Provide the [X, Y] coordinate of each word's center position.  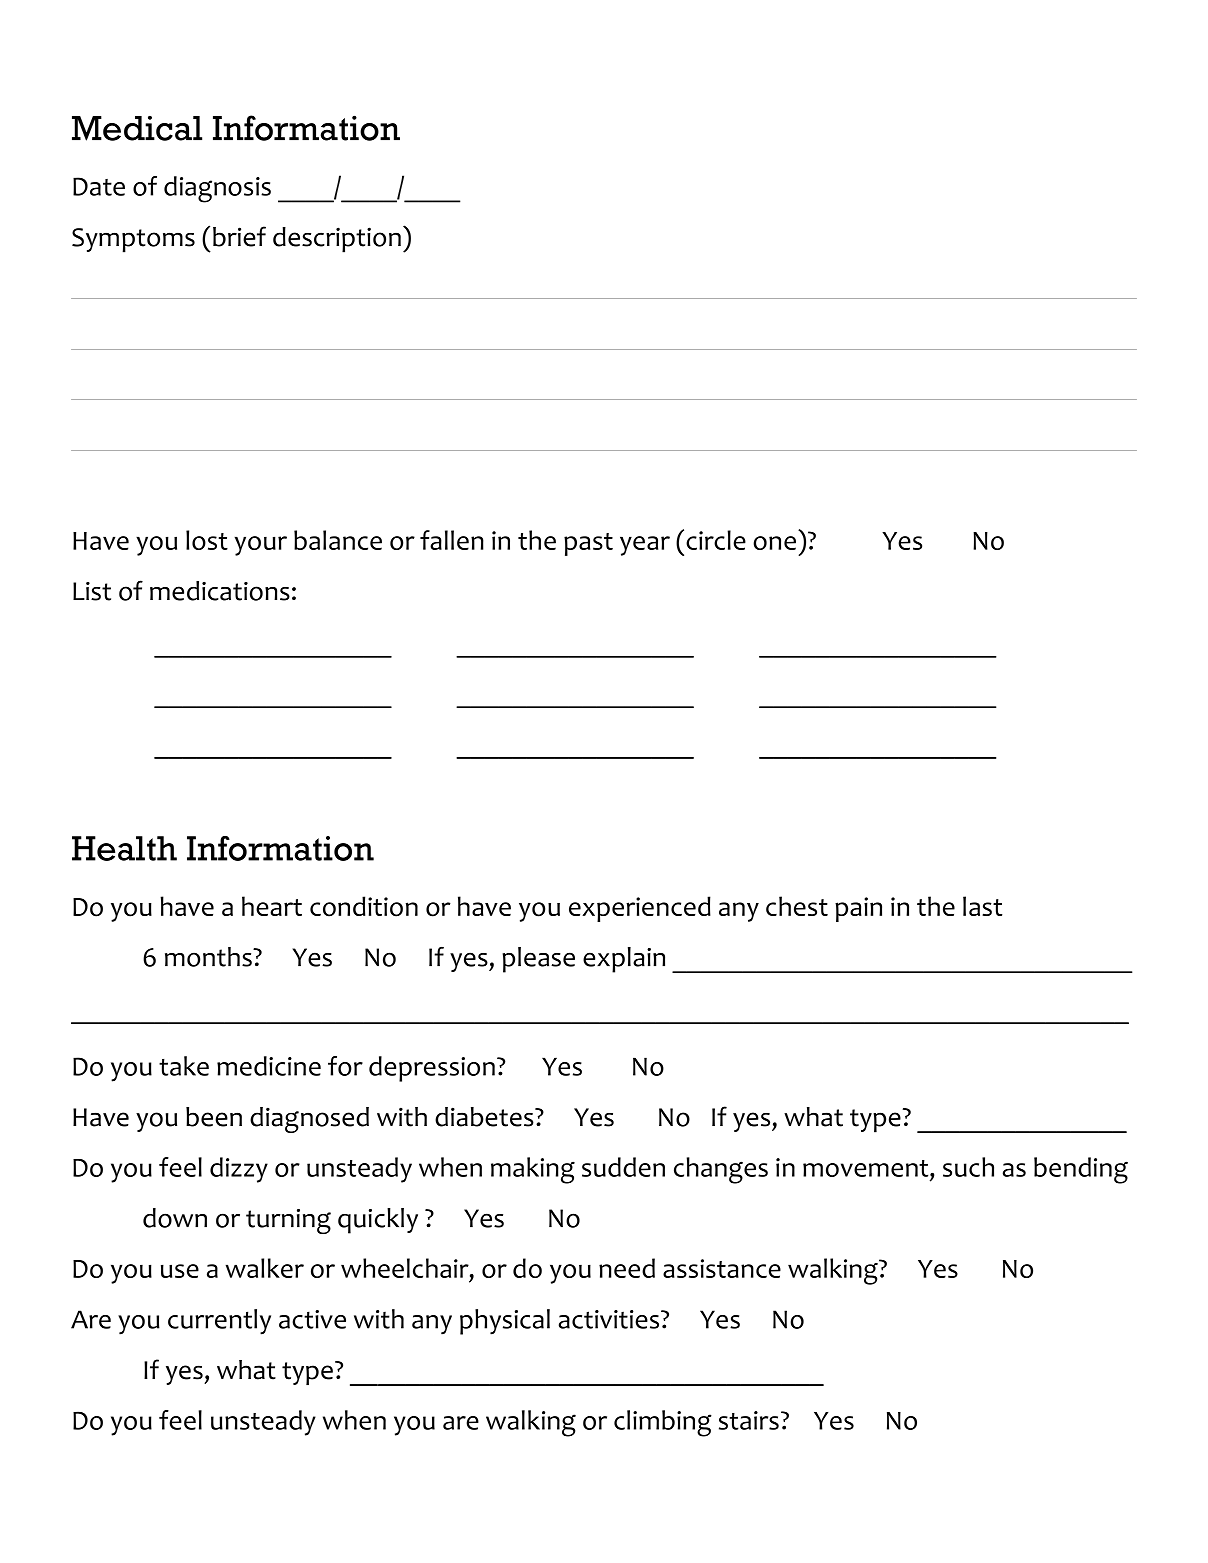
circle [716, 540]
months [209, 957]
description [337, 240]
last [982, 906]
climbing [663, 1423]
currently [219, 1322]
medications [220, 591]
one [774, 543]
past [588, 544]
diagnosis [217, 189]
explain [624, 960]
